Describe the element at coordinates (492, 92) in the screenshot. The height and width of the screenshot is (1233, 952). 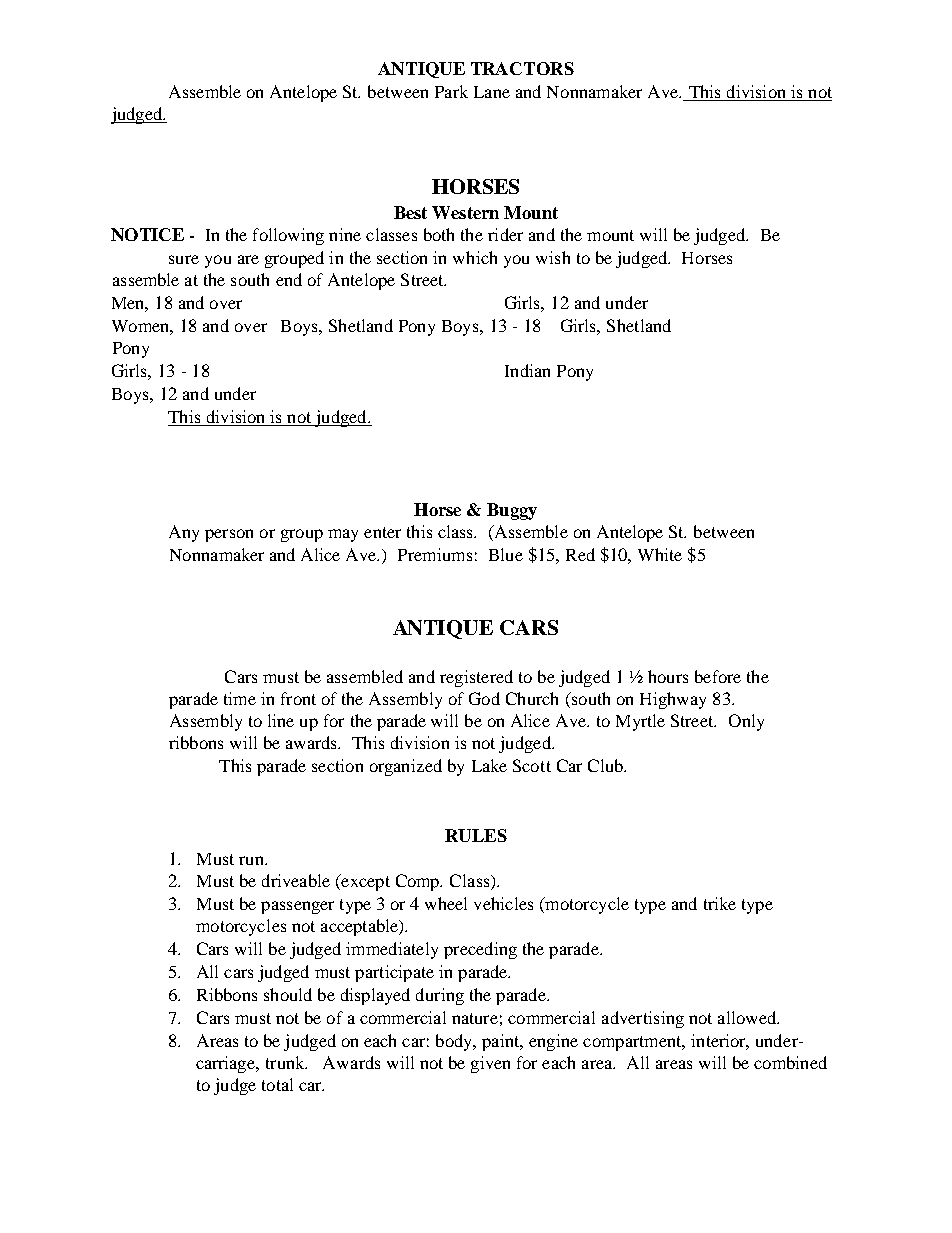
I see `Lane` at that location.
